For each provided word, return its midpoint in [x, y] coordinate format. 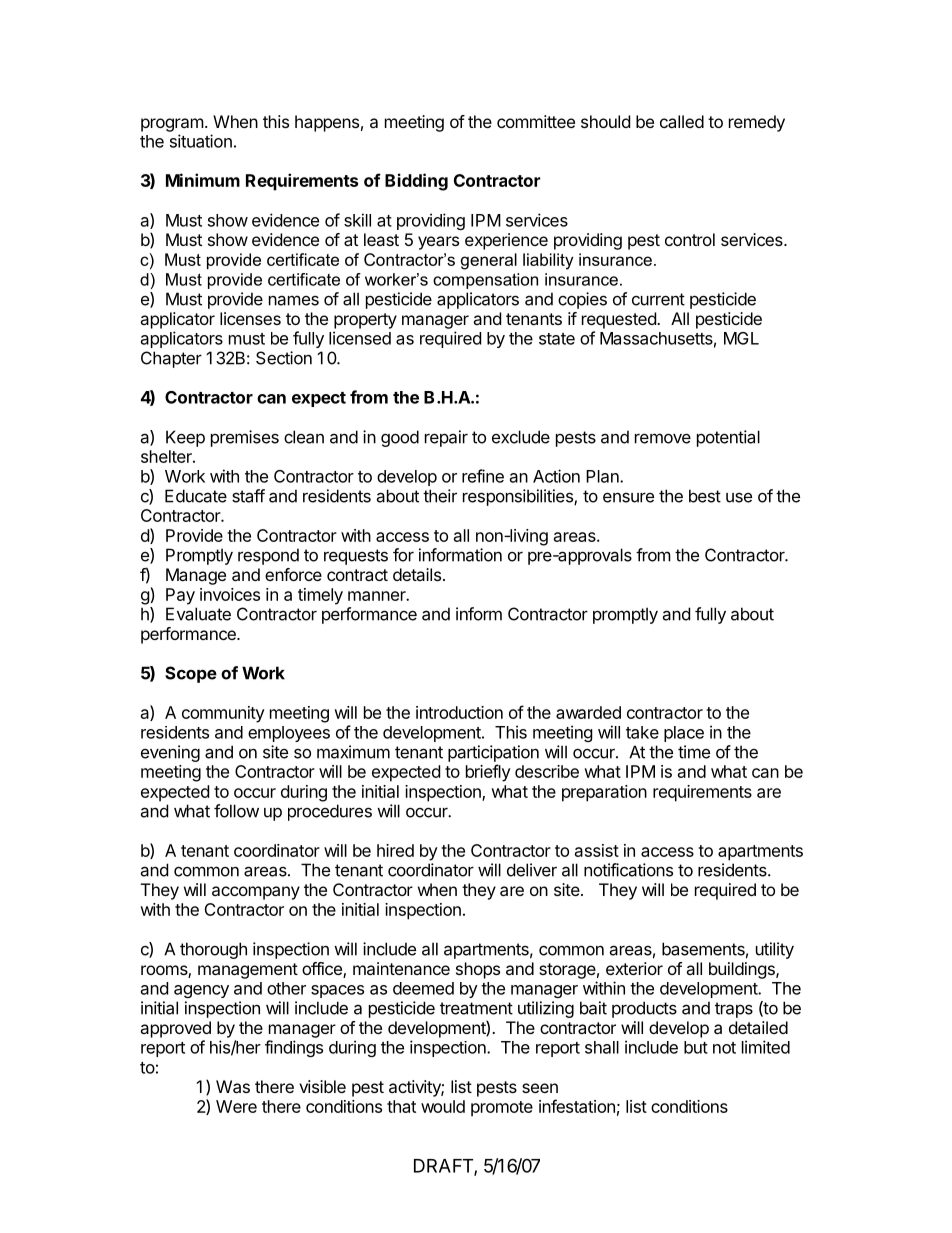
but [696, 1047]
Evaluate [198, 614]
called [682, 121]
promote [502, 1109]
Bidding [416, 182]
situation [201, 141]
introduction [459, 712]
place [684, 734]
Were [236, 1106]
